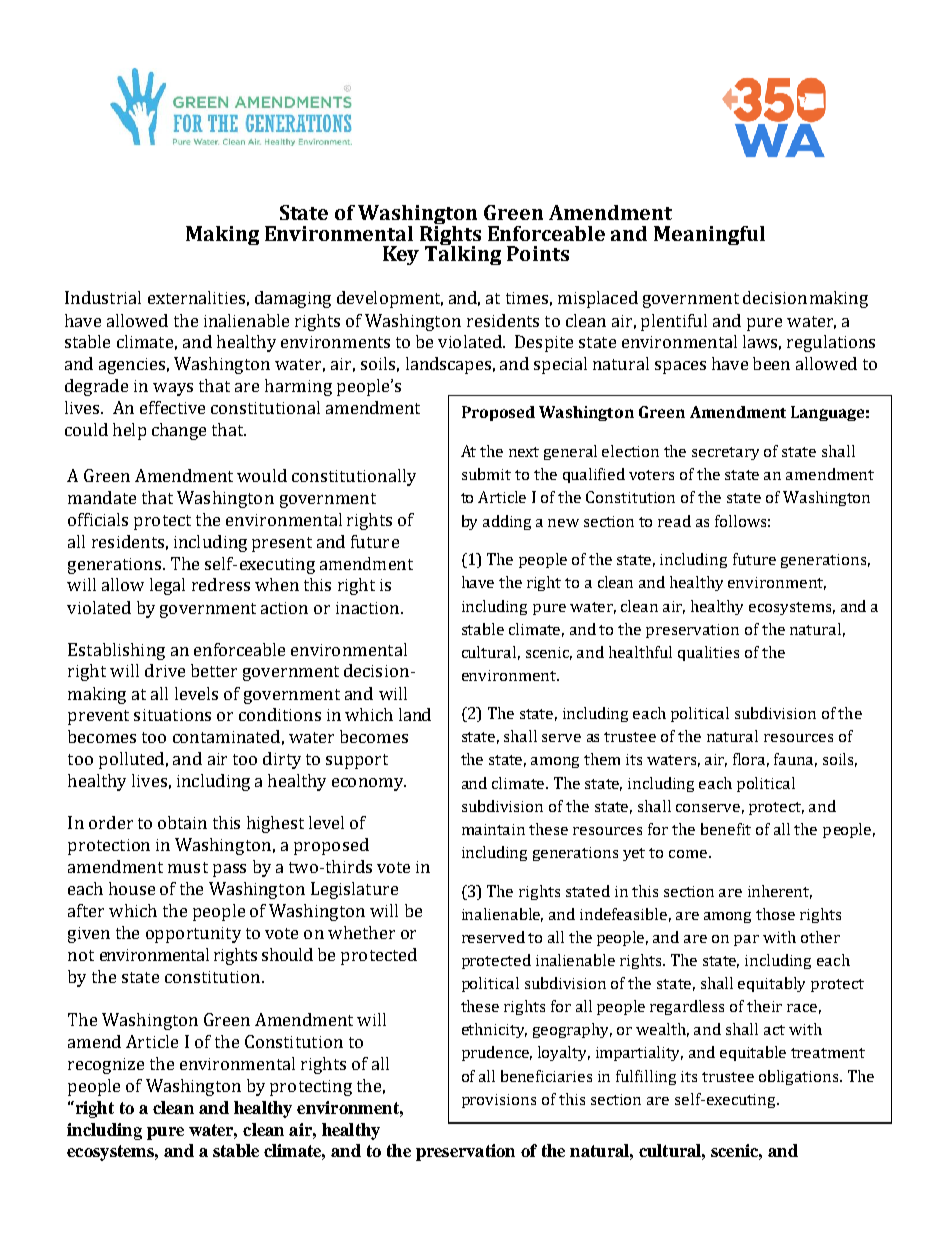  Describe the element at coordinates (165, 670) in the image. I see `drive` at that location.
